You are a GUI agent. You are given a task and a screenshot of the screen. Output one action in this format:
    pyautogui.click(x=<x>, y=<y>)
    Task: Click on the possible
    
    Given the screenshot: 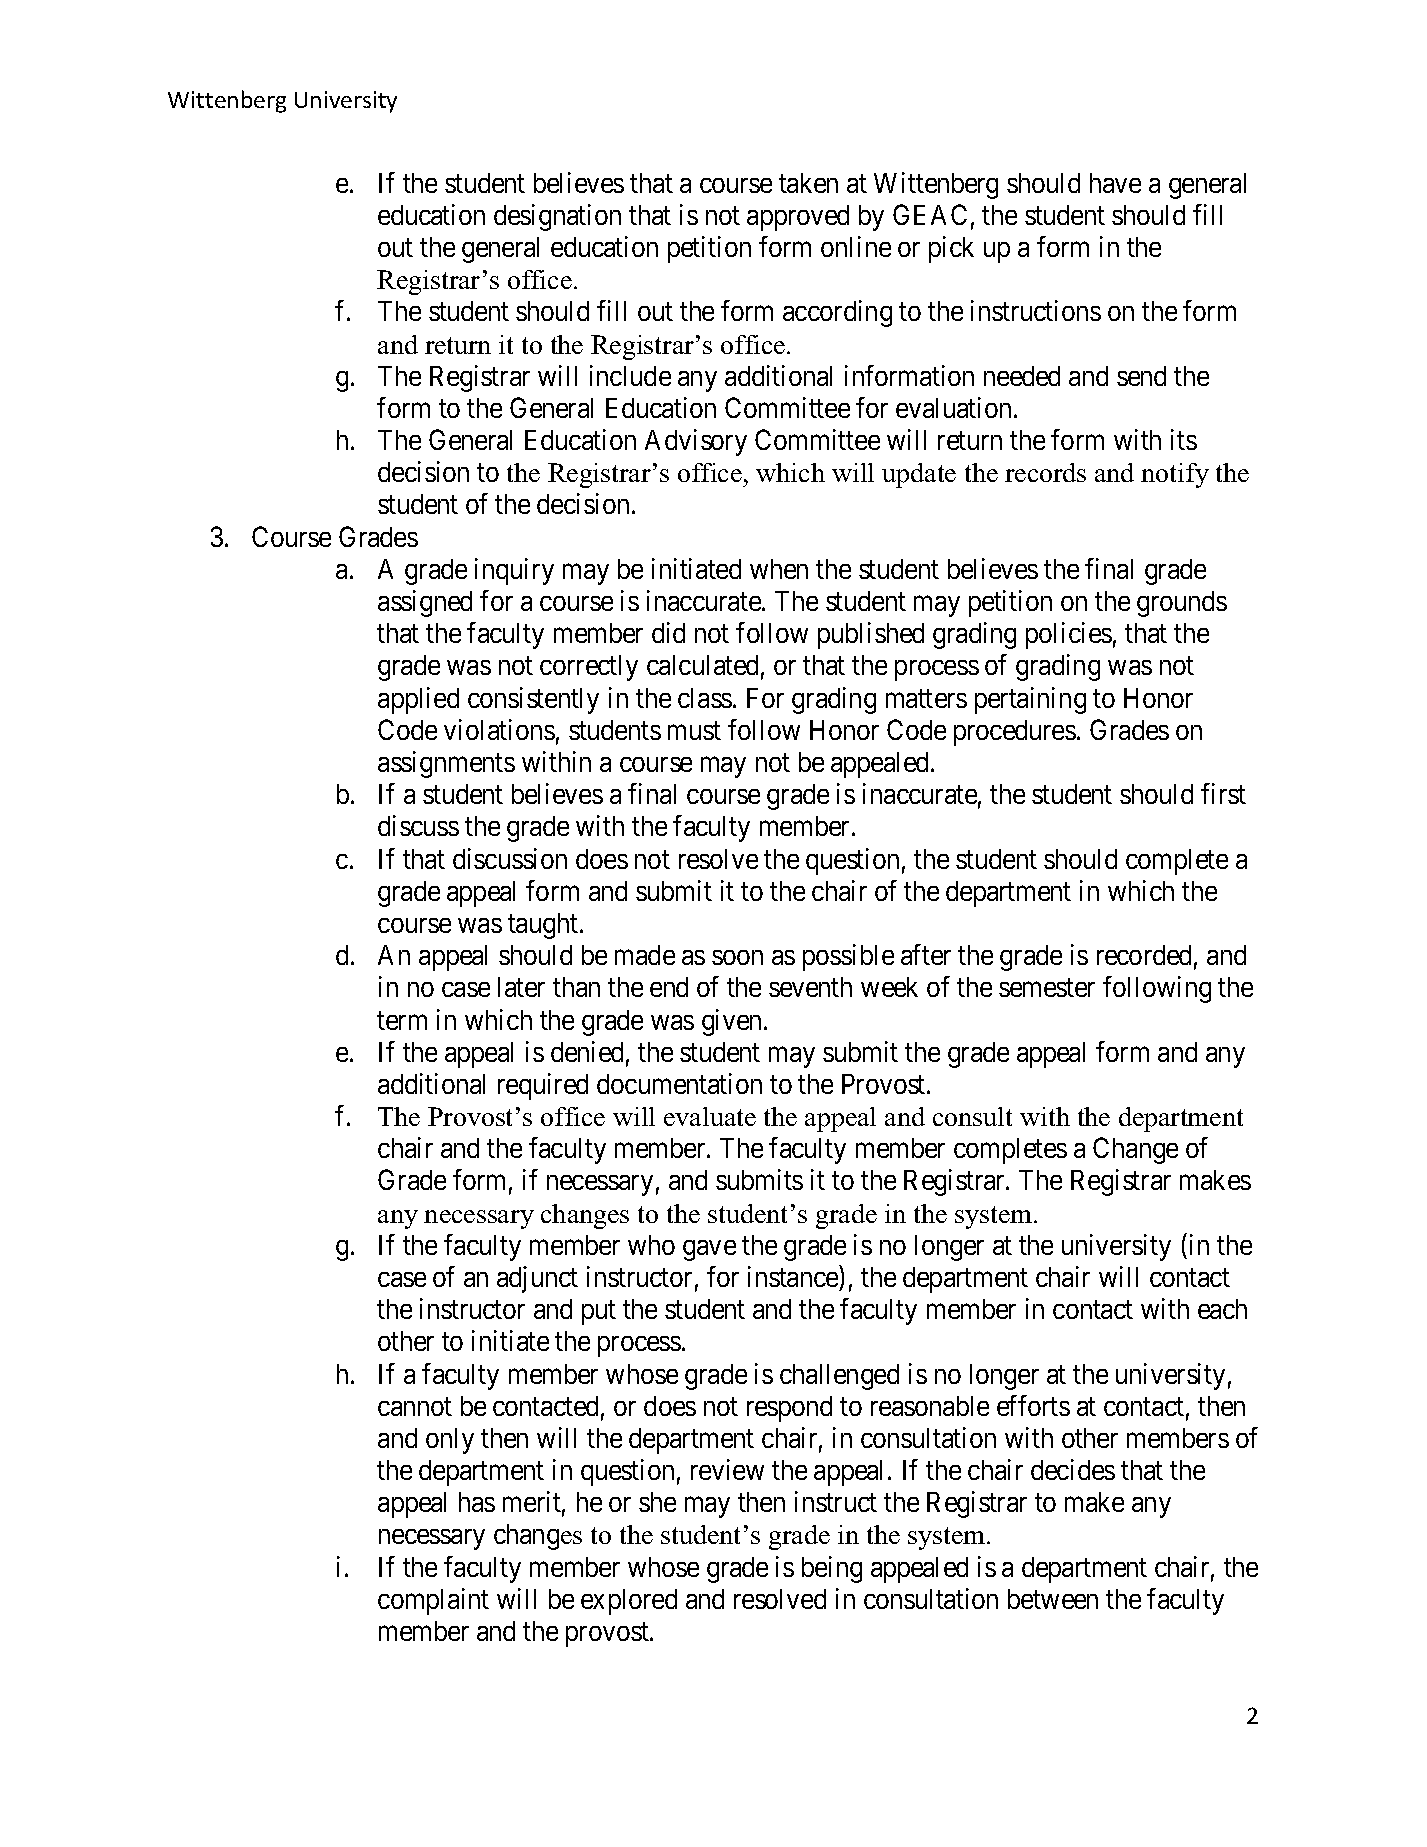 What is the action you would take?
    pyautogui.click(x=848, y=957)
